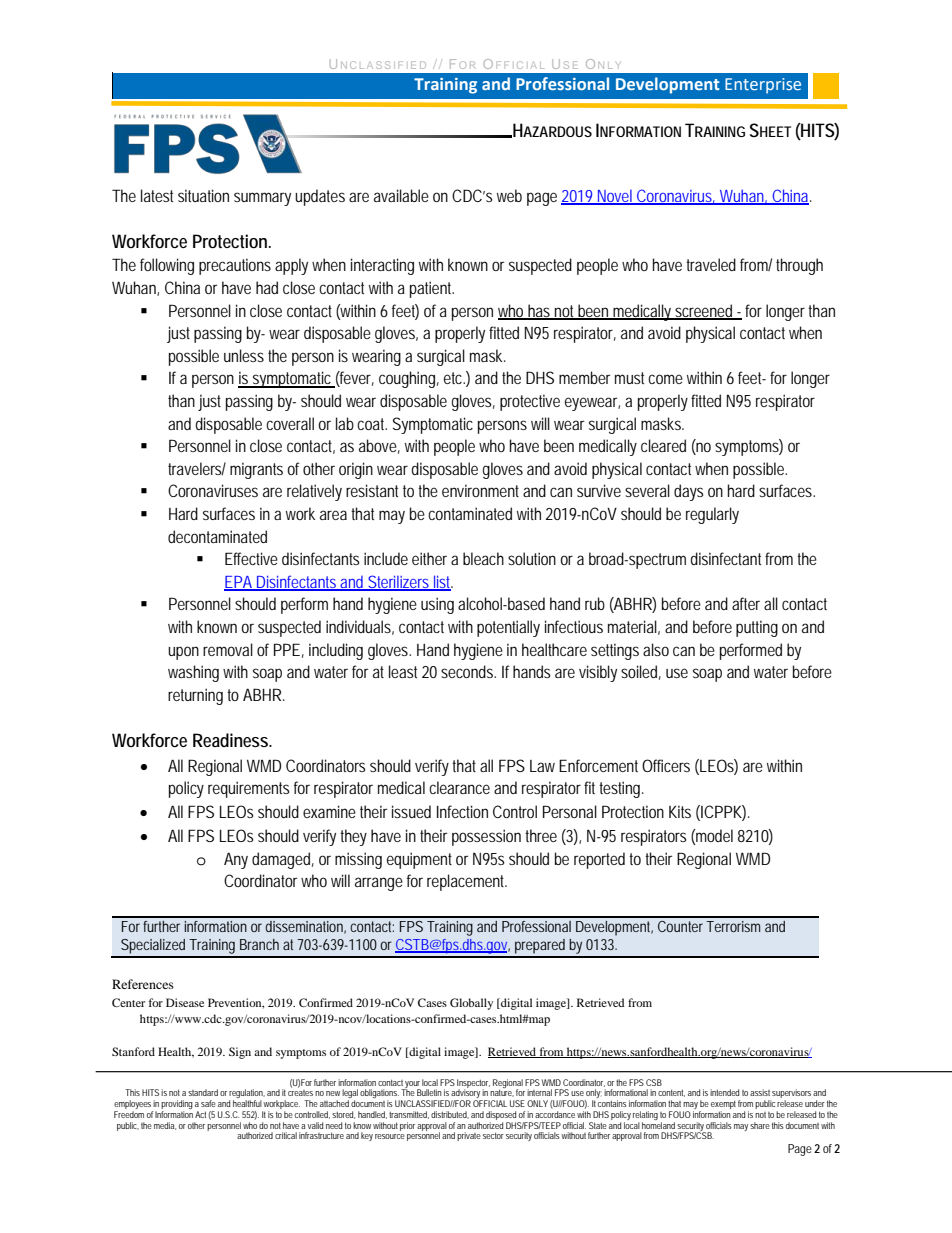 The height and width of the screenshot is (1233, 952). I want to click on after, so click(746, 603).
